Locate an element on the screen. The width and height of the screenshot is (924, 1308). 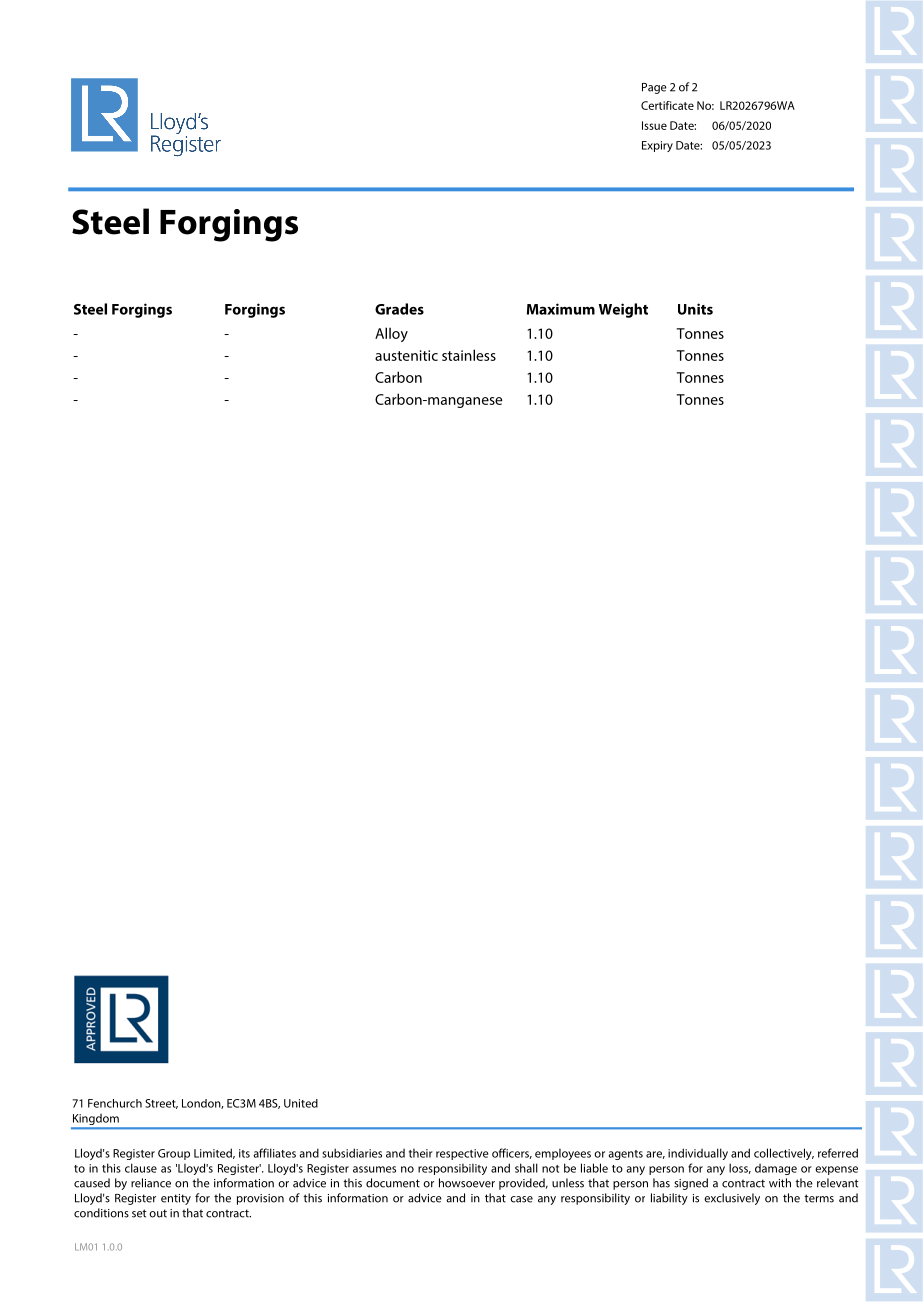
Grades is located at coordinates (399, 309).
